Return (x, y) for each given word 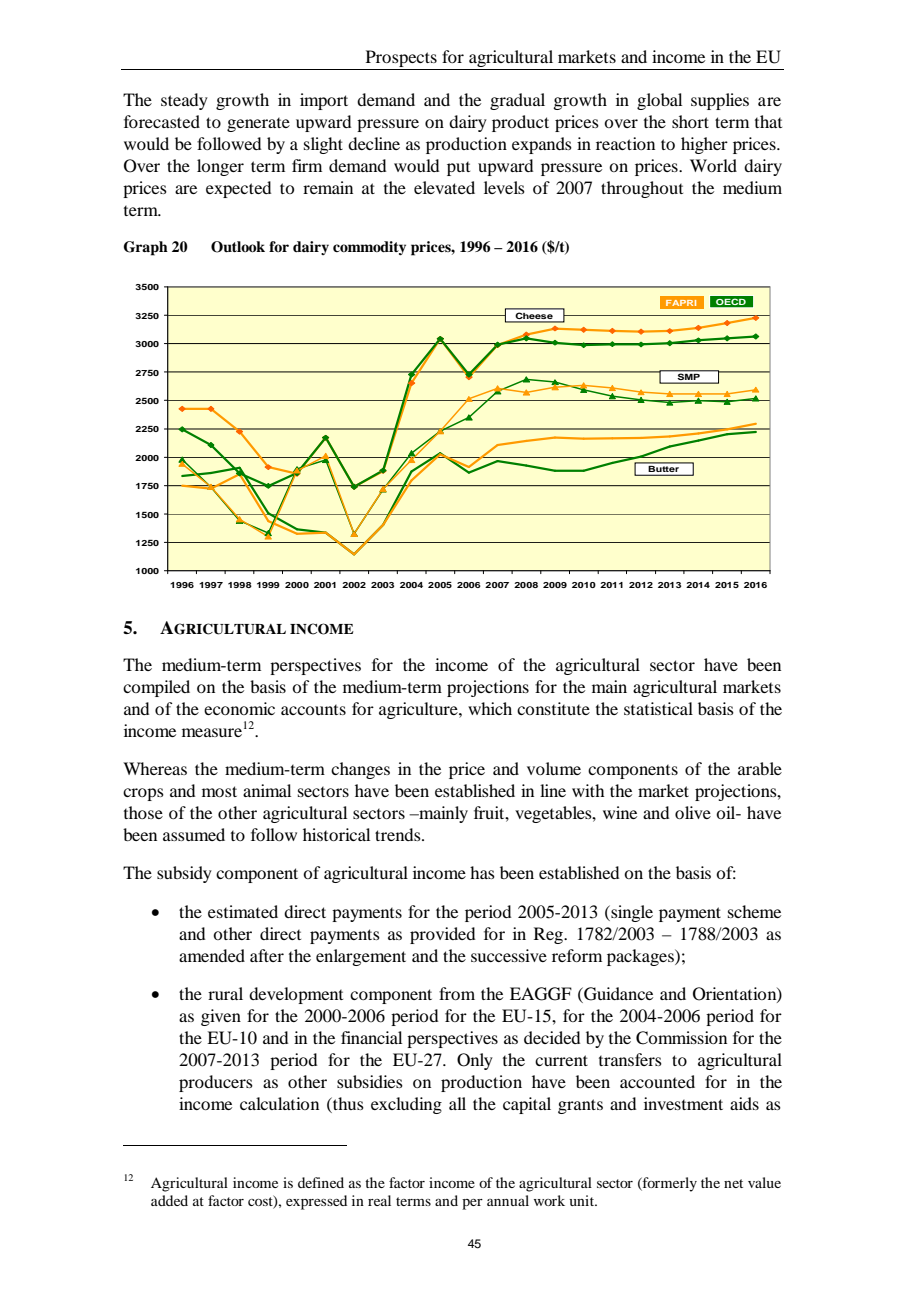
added (169, 1200)
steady (184, 101)
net (733, 1183)
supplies (720, 101)
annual (508, 1200)
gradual (517, 101)
